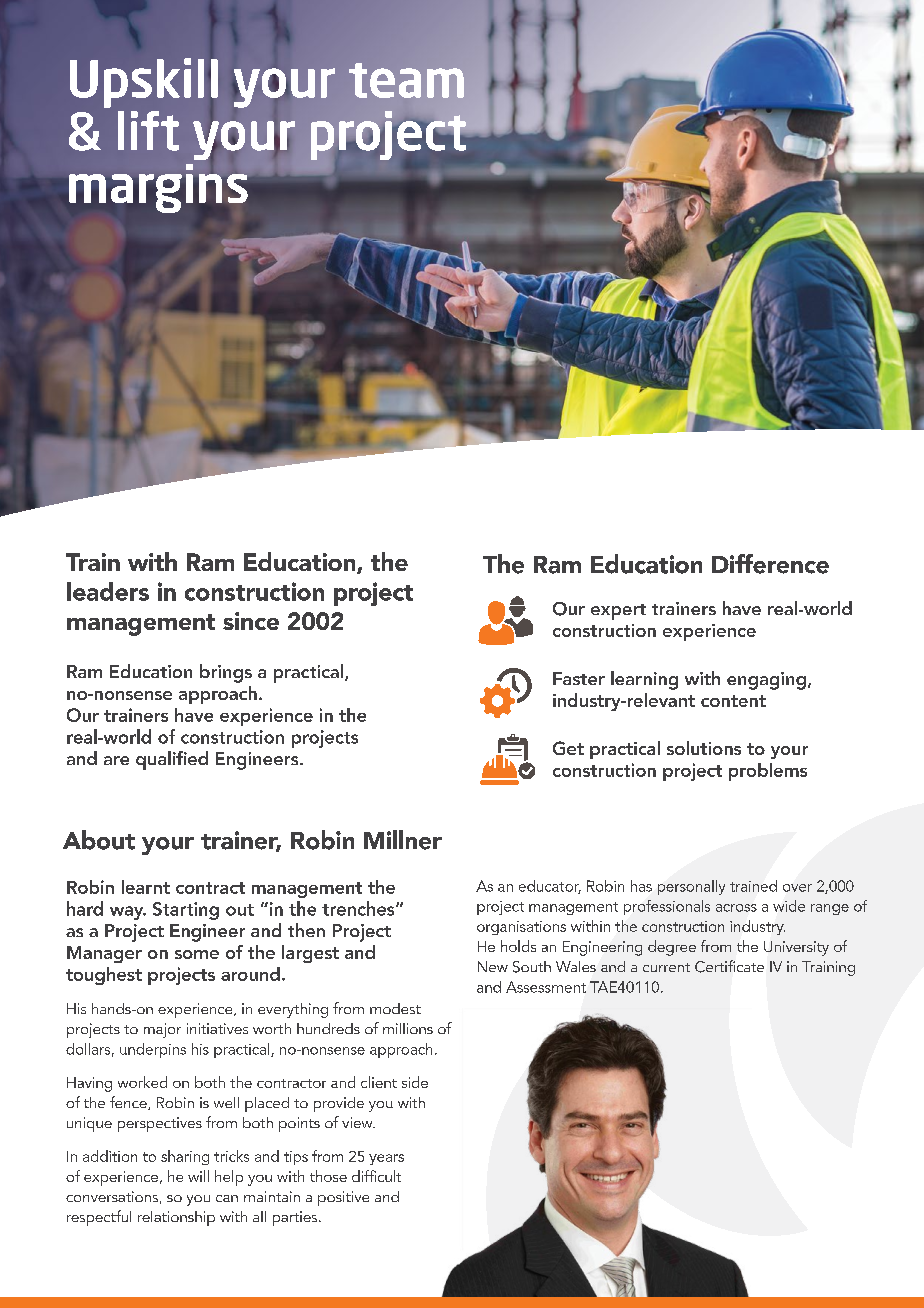 The width and height of the screenshot is (924, 1308). What do you see at coordinates (148, 131) in the screenshot?
I see `lift` at bounding box center [148, 131].
